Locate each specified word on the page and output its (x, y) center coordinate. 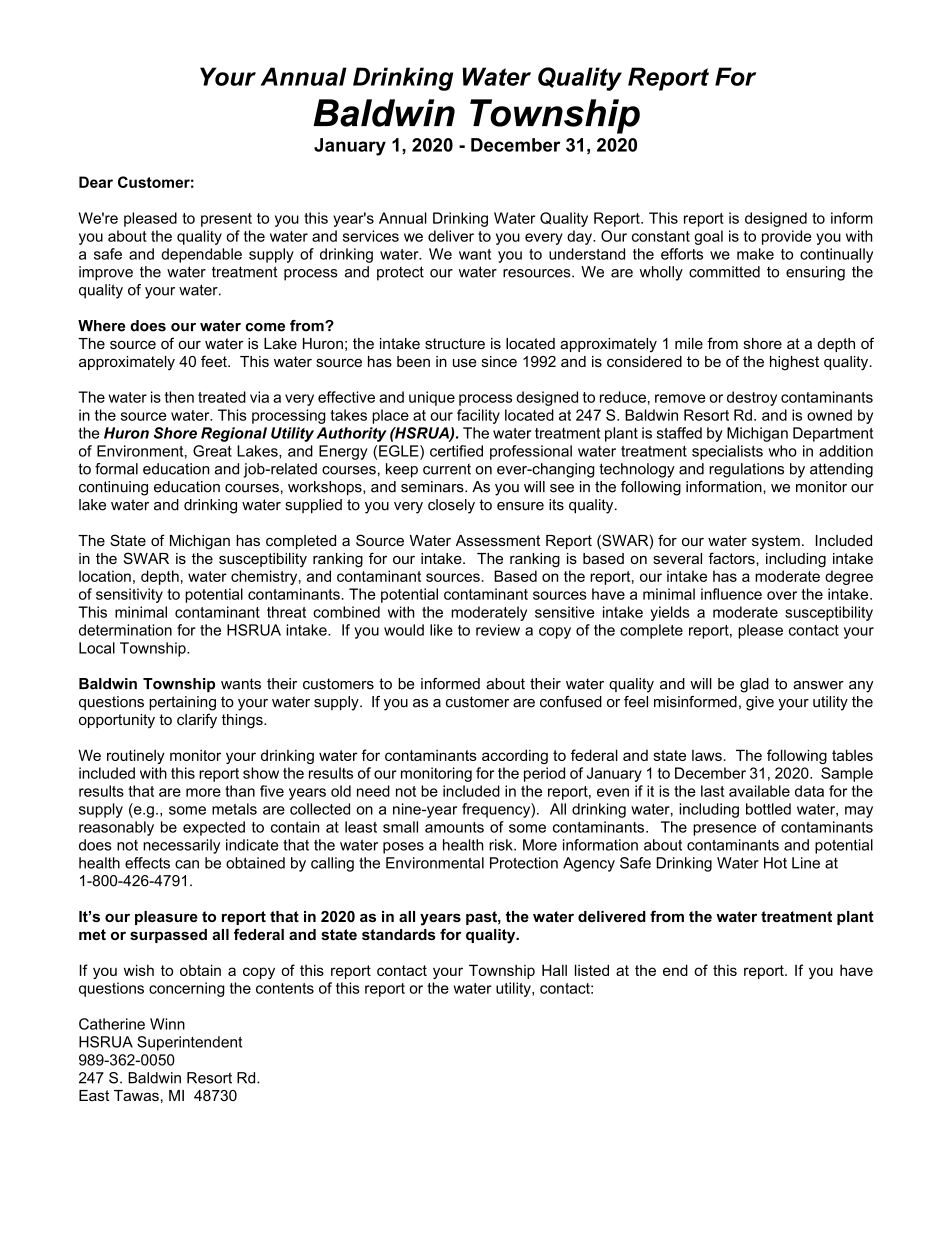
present (226, 220)
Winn (167, 1024)
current (447, 469)
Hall (554, 970)
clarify (197, 721)
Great (212, 451)
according (515, 756)
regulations (746, 470)
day (580, 237)
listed (592, 970)
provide (787, 237)
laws (708, 755)
